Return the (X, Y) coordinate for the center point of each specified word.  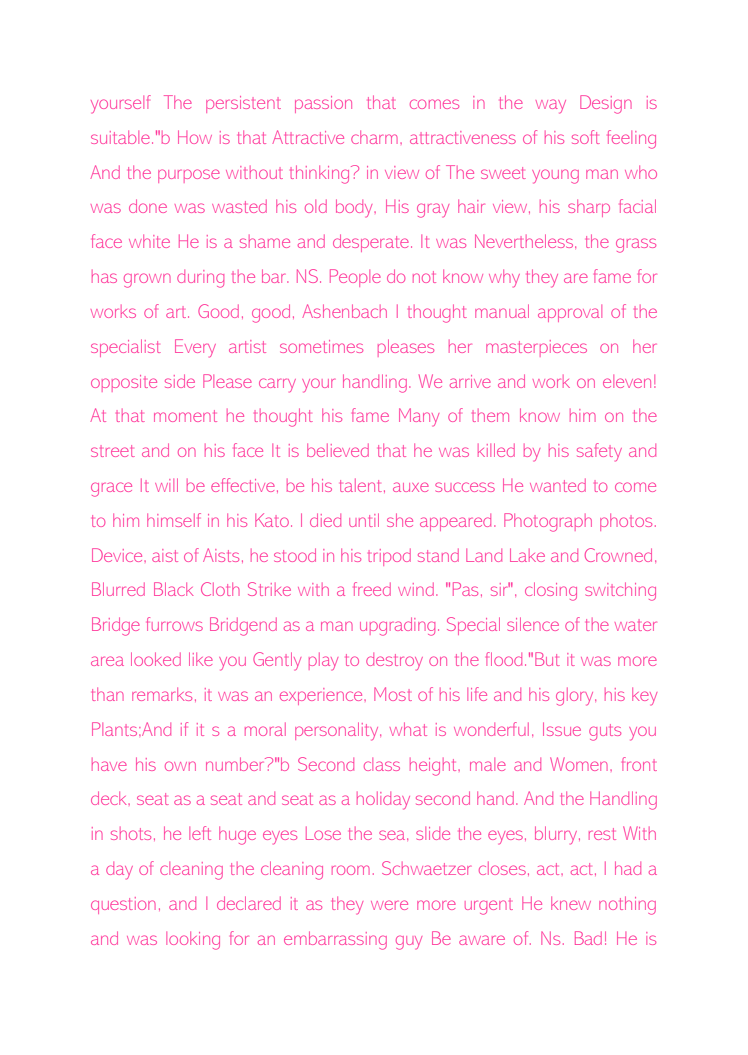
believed (338, 450)
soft (586, 137)
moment (185, 416)
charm (374, 137)
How (195, 137)
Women (579, 764)
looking (193, 941)
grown (147, 280)
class (382, 764)
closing (551, 591)
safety (599, 452)
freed (372, 589)
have (109, 764)
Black (173, 589)
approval (570, 313)
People (355, 278)
